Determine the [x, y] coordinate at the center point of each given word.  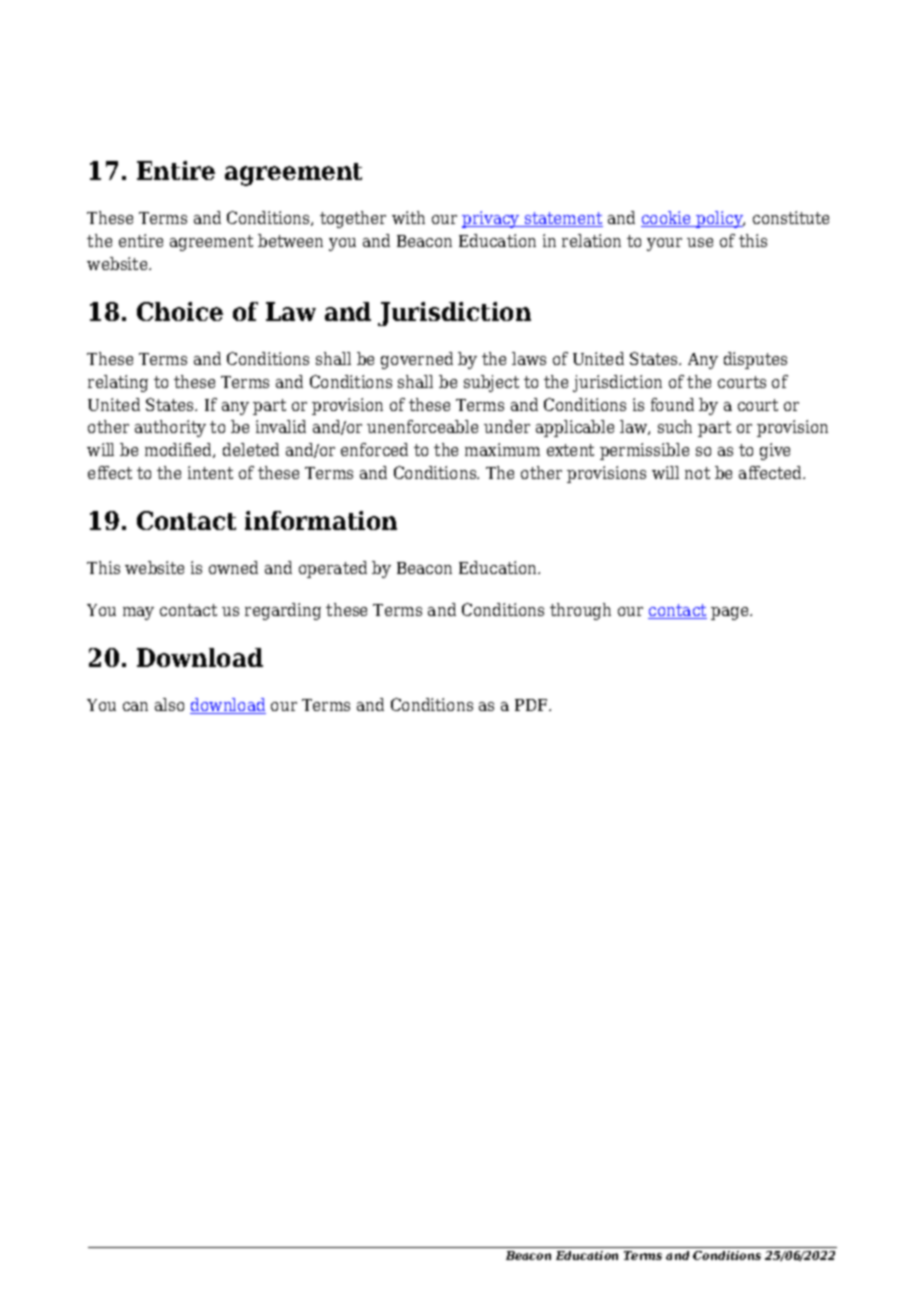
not [697, 473]
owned [233, 567]
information [321, 520]
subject [491, 383]
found [672, 404]
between [290, 240]
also [169, 704]
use [700, 242]
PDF [532, 705]
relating [118, 383]
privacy [492, 219]
